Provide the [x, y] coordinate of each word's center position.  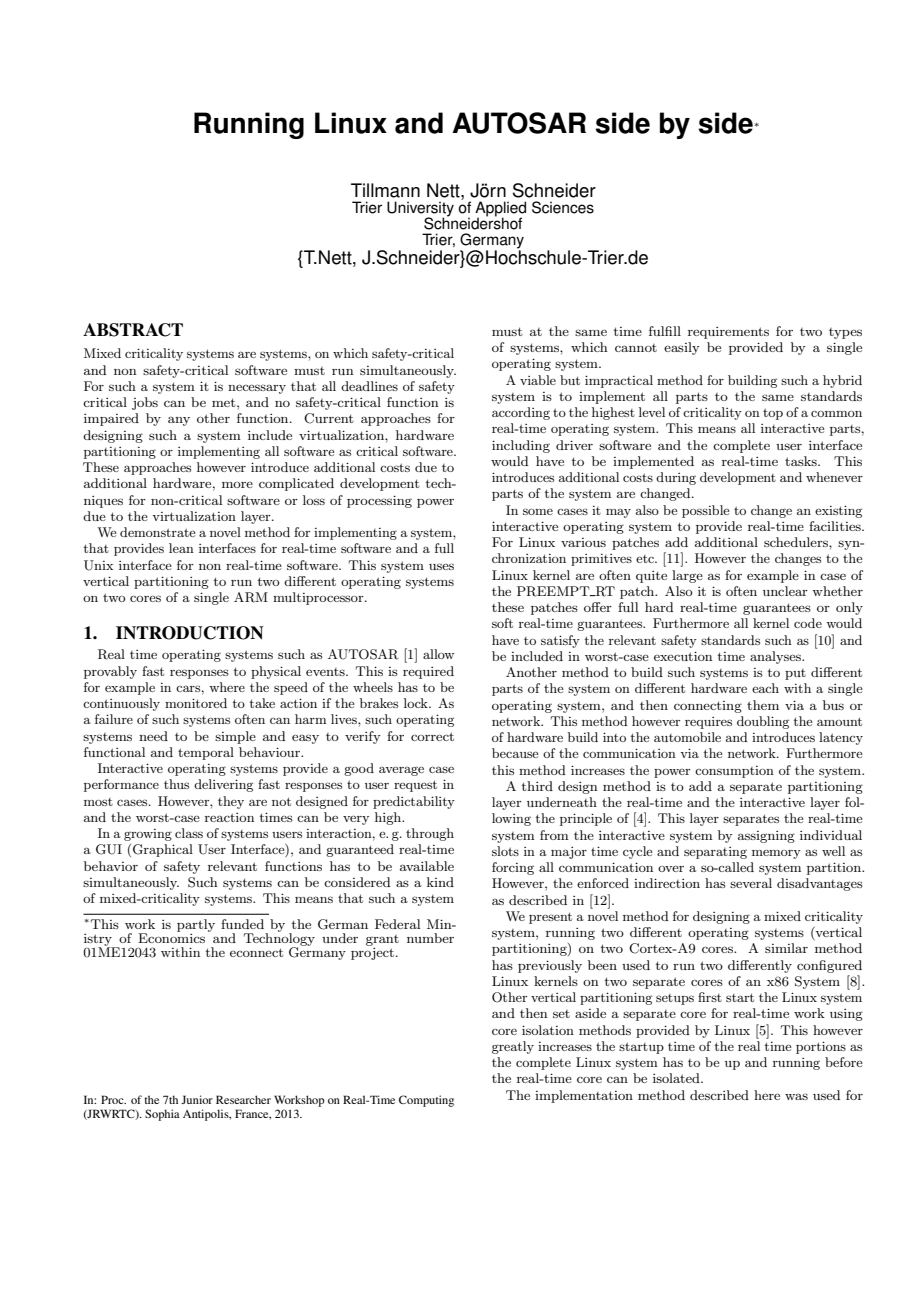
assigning [766, 837]
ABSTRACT [133, 330]
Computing [426, 1101]
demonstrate [157, 532]
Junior [197, 1099]
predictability [414, 802]
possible [705, 511]
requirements [728, 333]
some [538, 511]
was [796, 1097]
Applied [500, 210]
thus [176, 784]
